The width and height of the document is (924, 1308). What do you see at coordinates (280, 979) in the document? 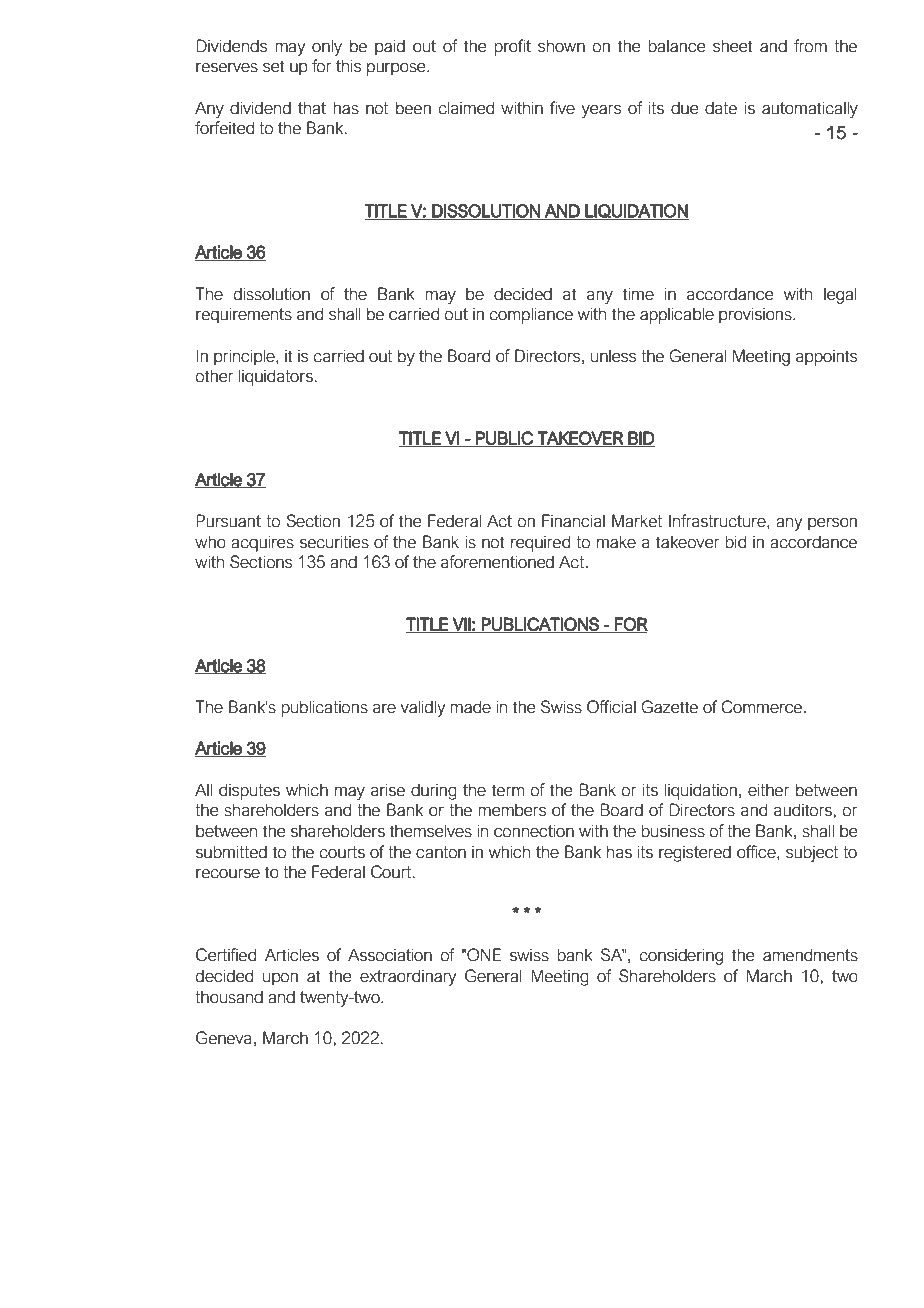
I see `upon` at bounding box center [280, 979].
